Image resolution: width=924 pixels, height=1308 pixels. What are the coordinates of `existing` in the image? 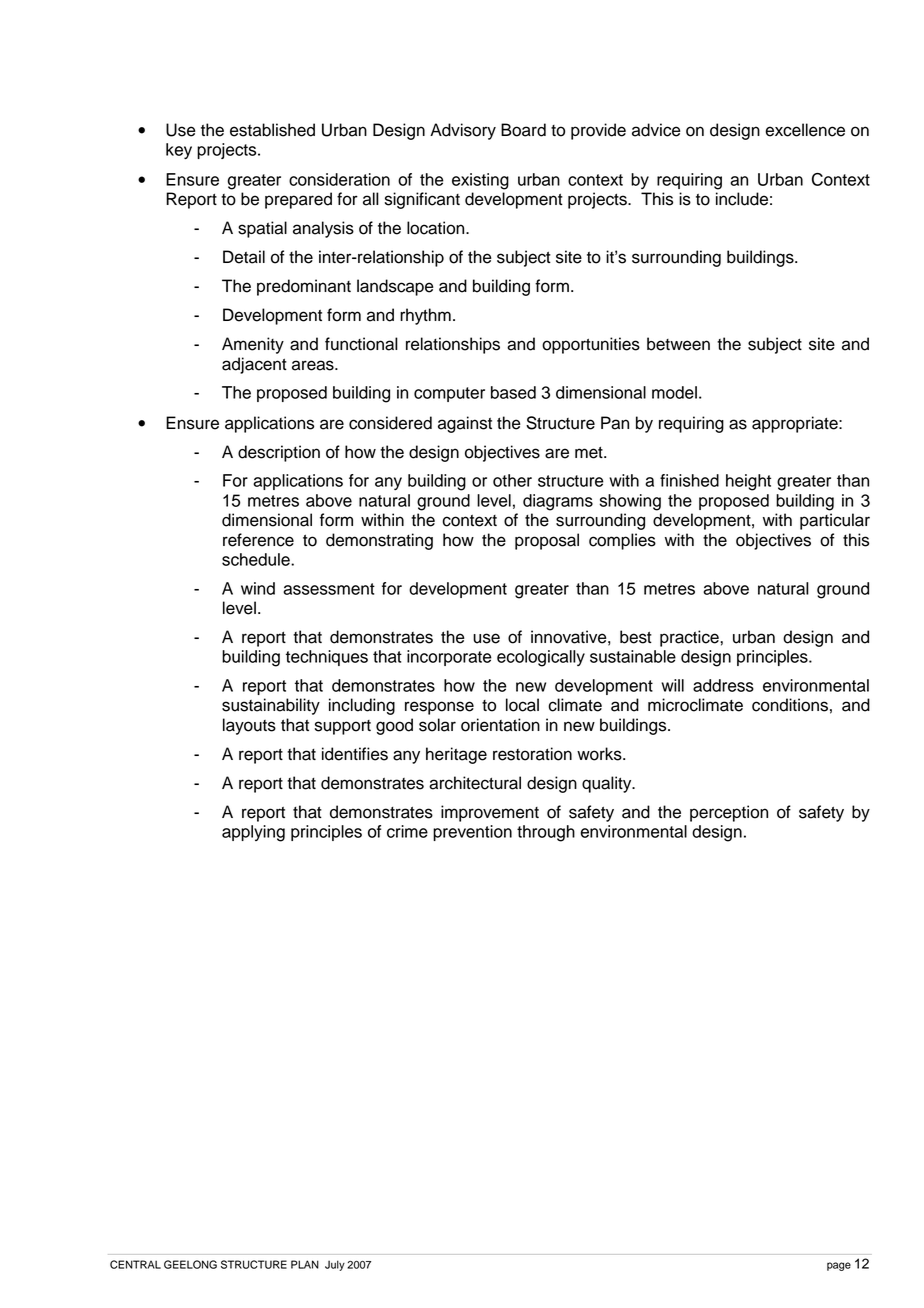 It's located at (480, 181).
